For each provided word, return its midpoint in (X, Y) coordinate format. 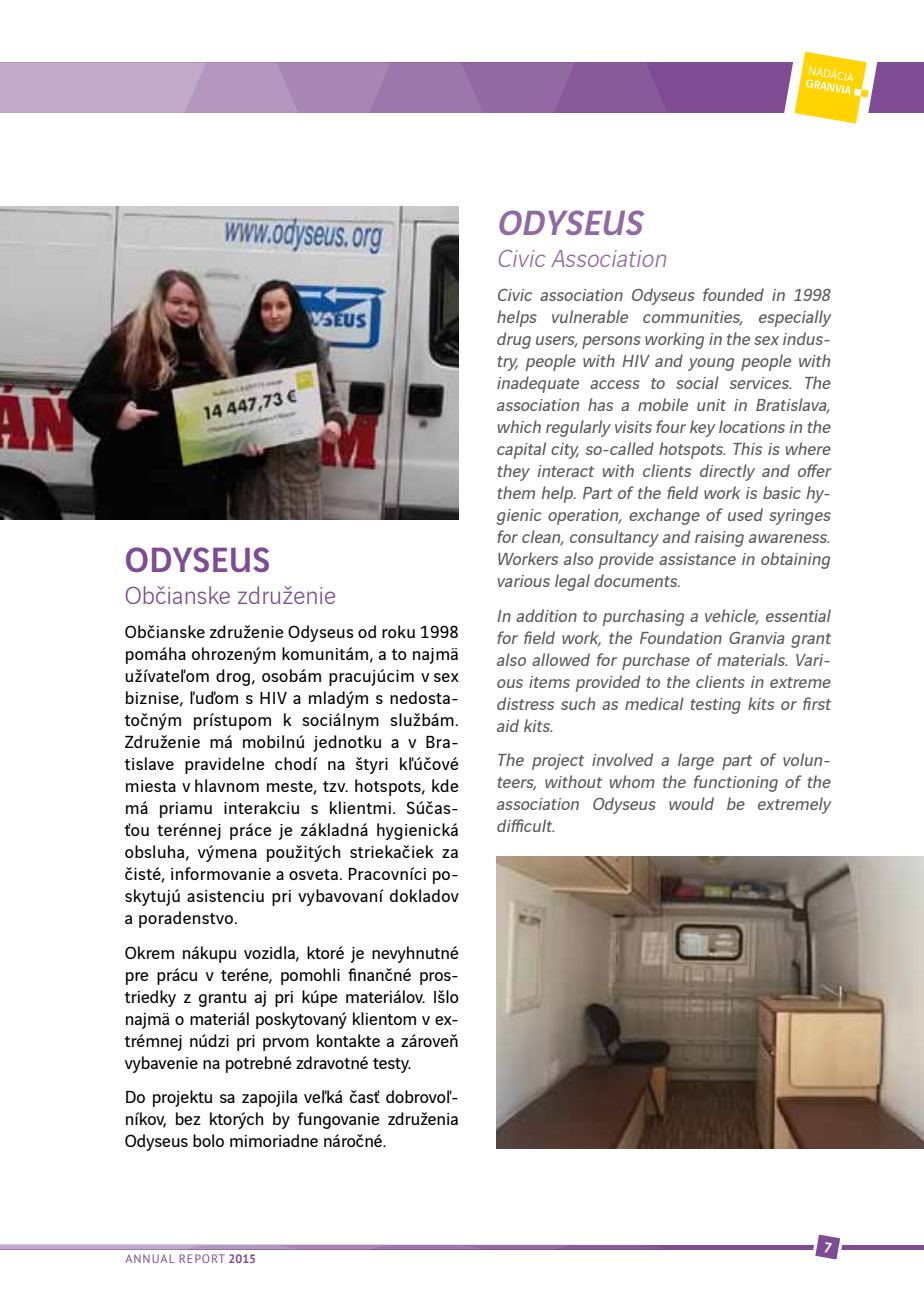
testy (392, 1065)
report (202, 1258)
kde (445, 785)
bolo (208, 1140)
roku (398, 631)
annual (150, 1258)
